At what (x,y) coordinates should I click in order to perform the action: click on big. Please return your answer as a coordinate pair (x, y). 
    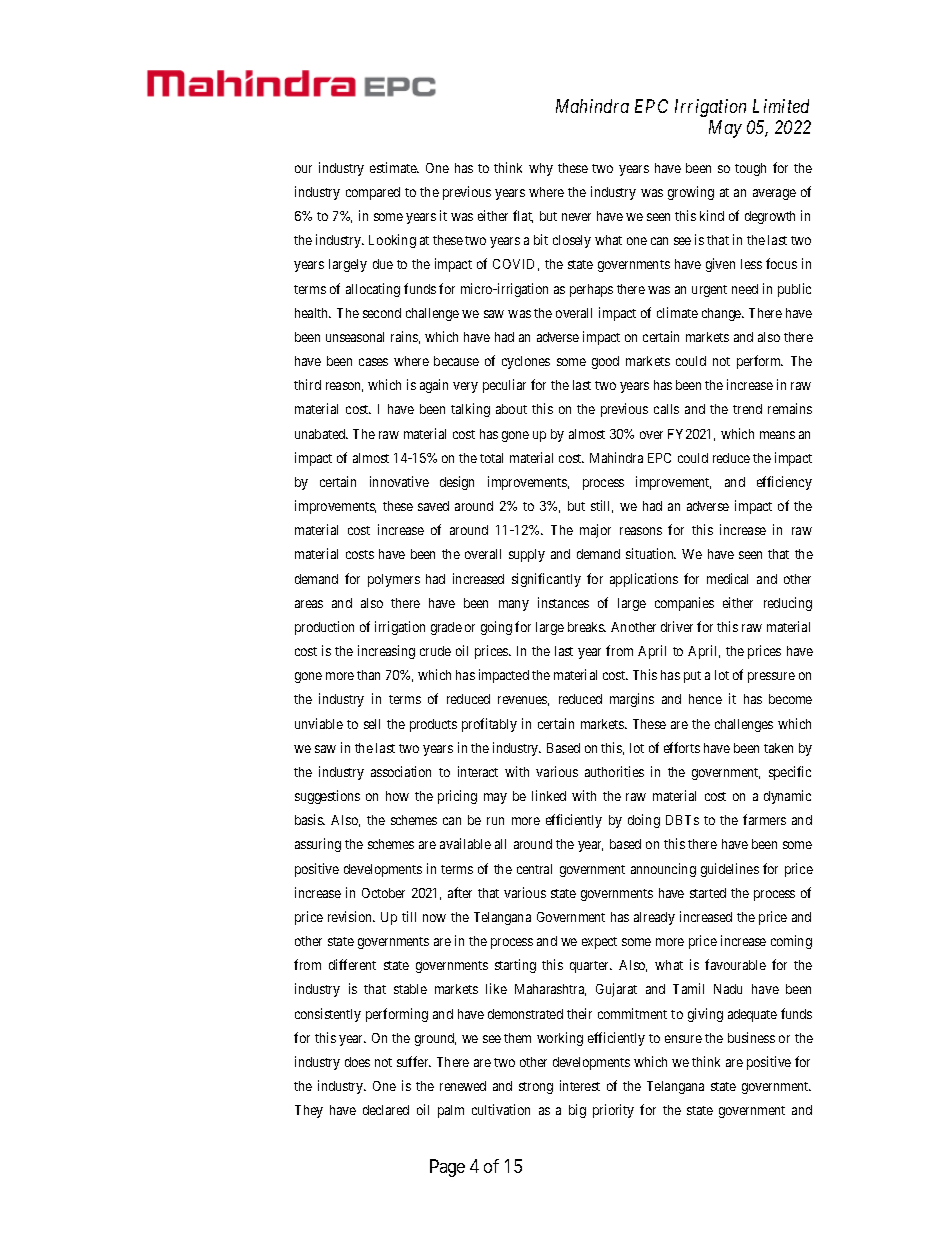
    Looking at the image, I should click on (577, 1111).
